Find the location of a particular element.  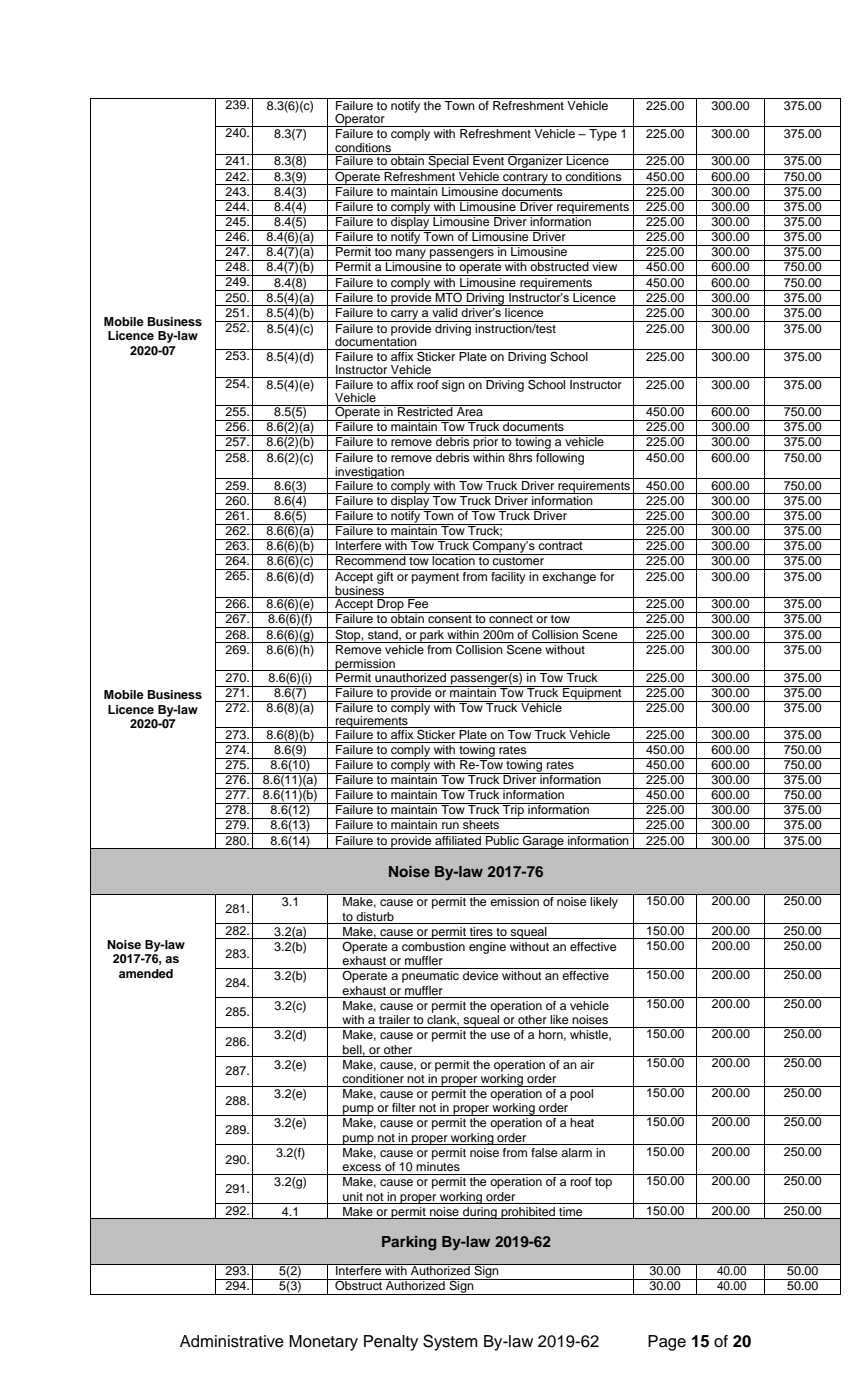

gift is located at coordinates (385, 576).
